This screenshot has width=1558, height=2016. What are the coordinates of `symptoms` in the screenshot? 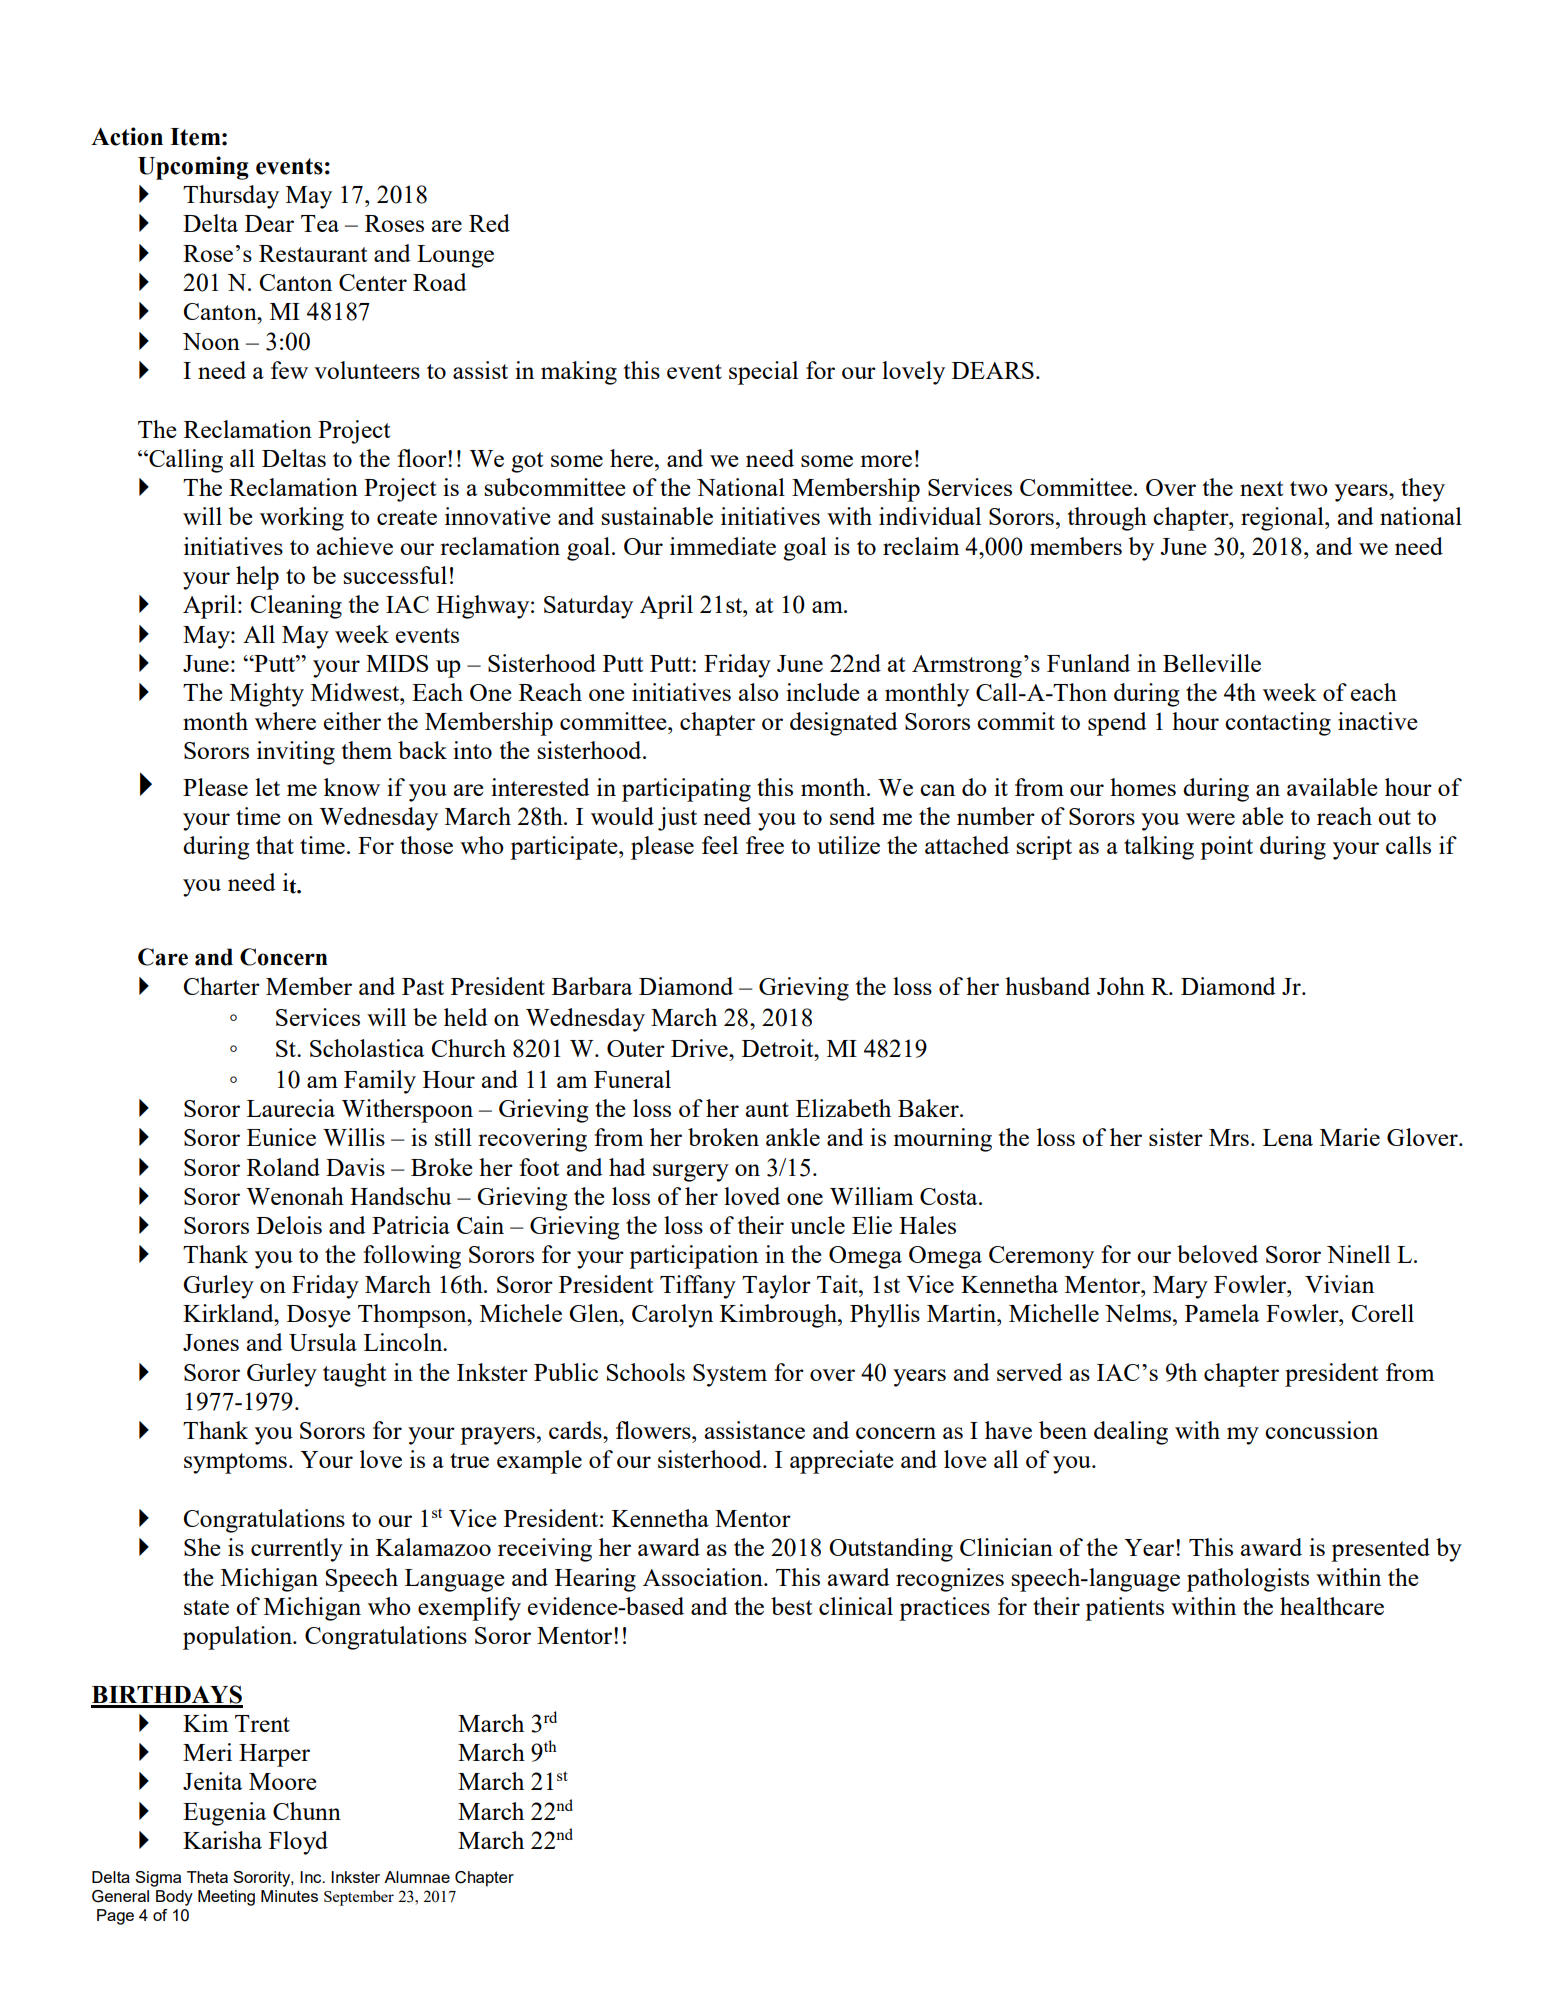 It's located at (235, 1463).
